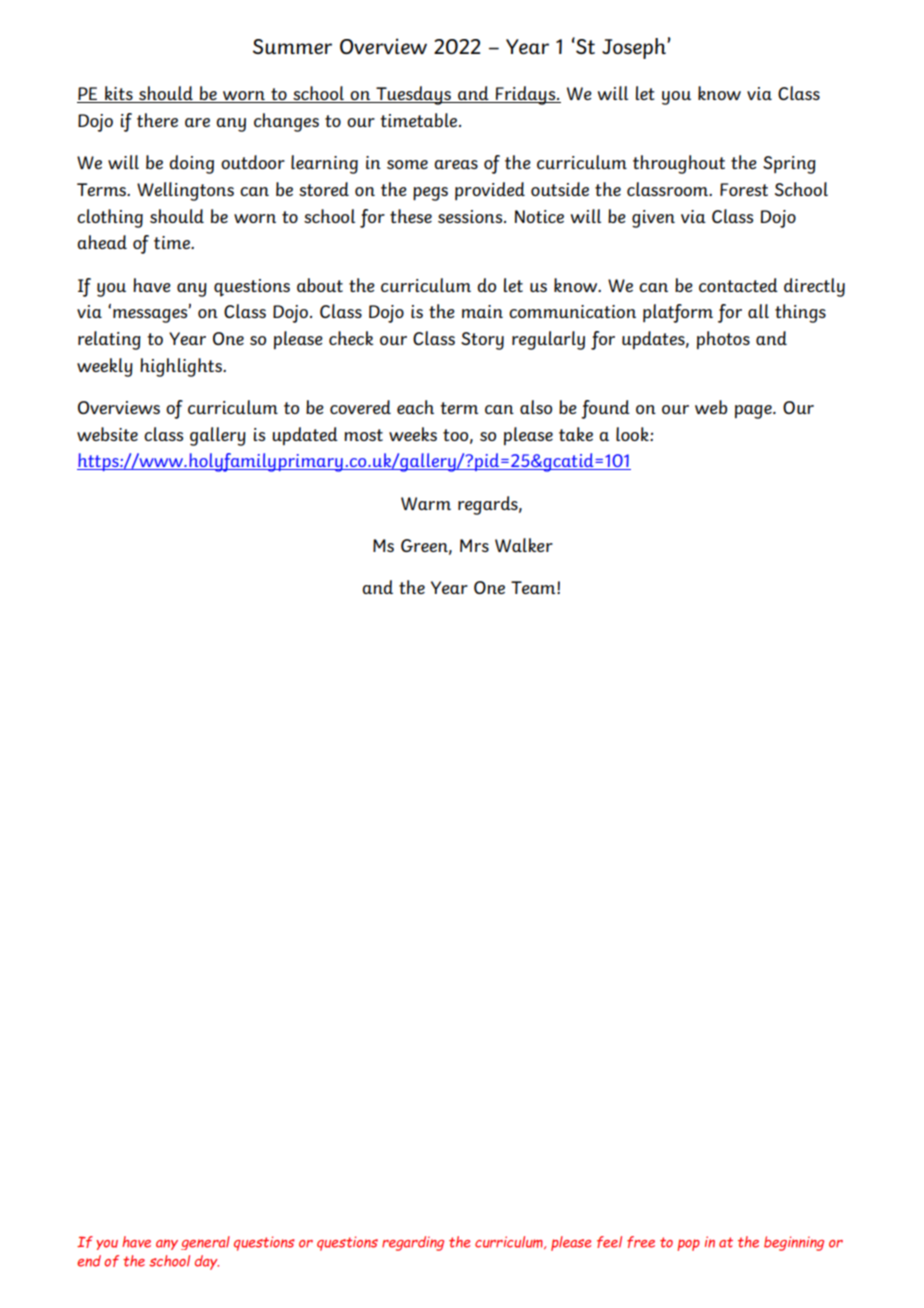 This image has width=924, height=1308. What do you see at coordinates (474, 545) in the image?
I see `Mrs` at bounding box center [474, 545].
